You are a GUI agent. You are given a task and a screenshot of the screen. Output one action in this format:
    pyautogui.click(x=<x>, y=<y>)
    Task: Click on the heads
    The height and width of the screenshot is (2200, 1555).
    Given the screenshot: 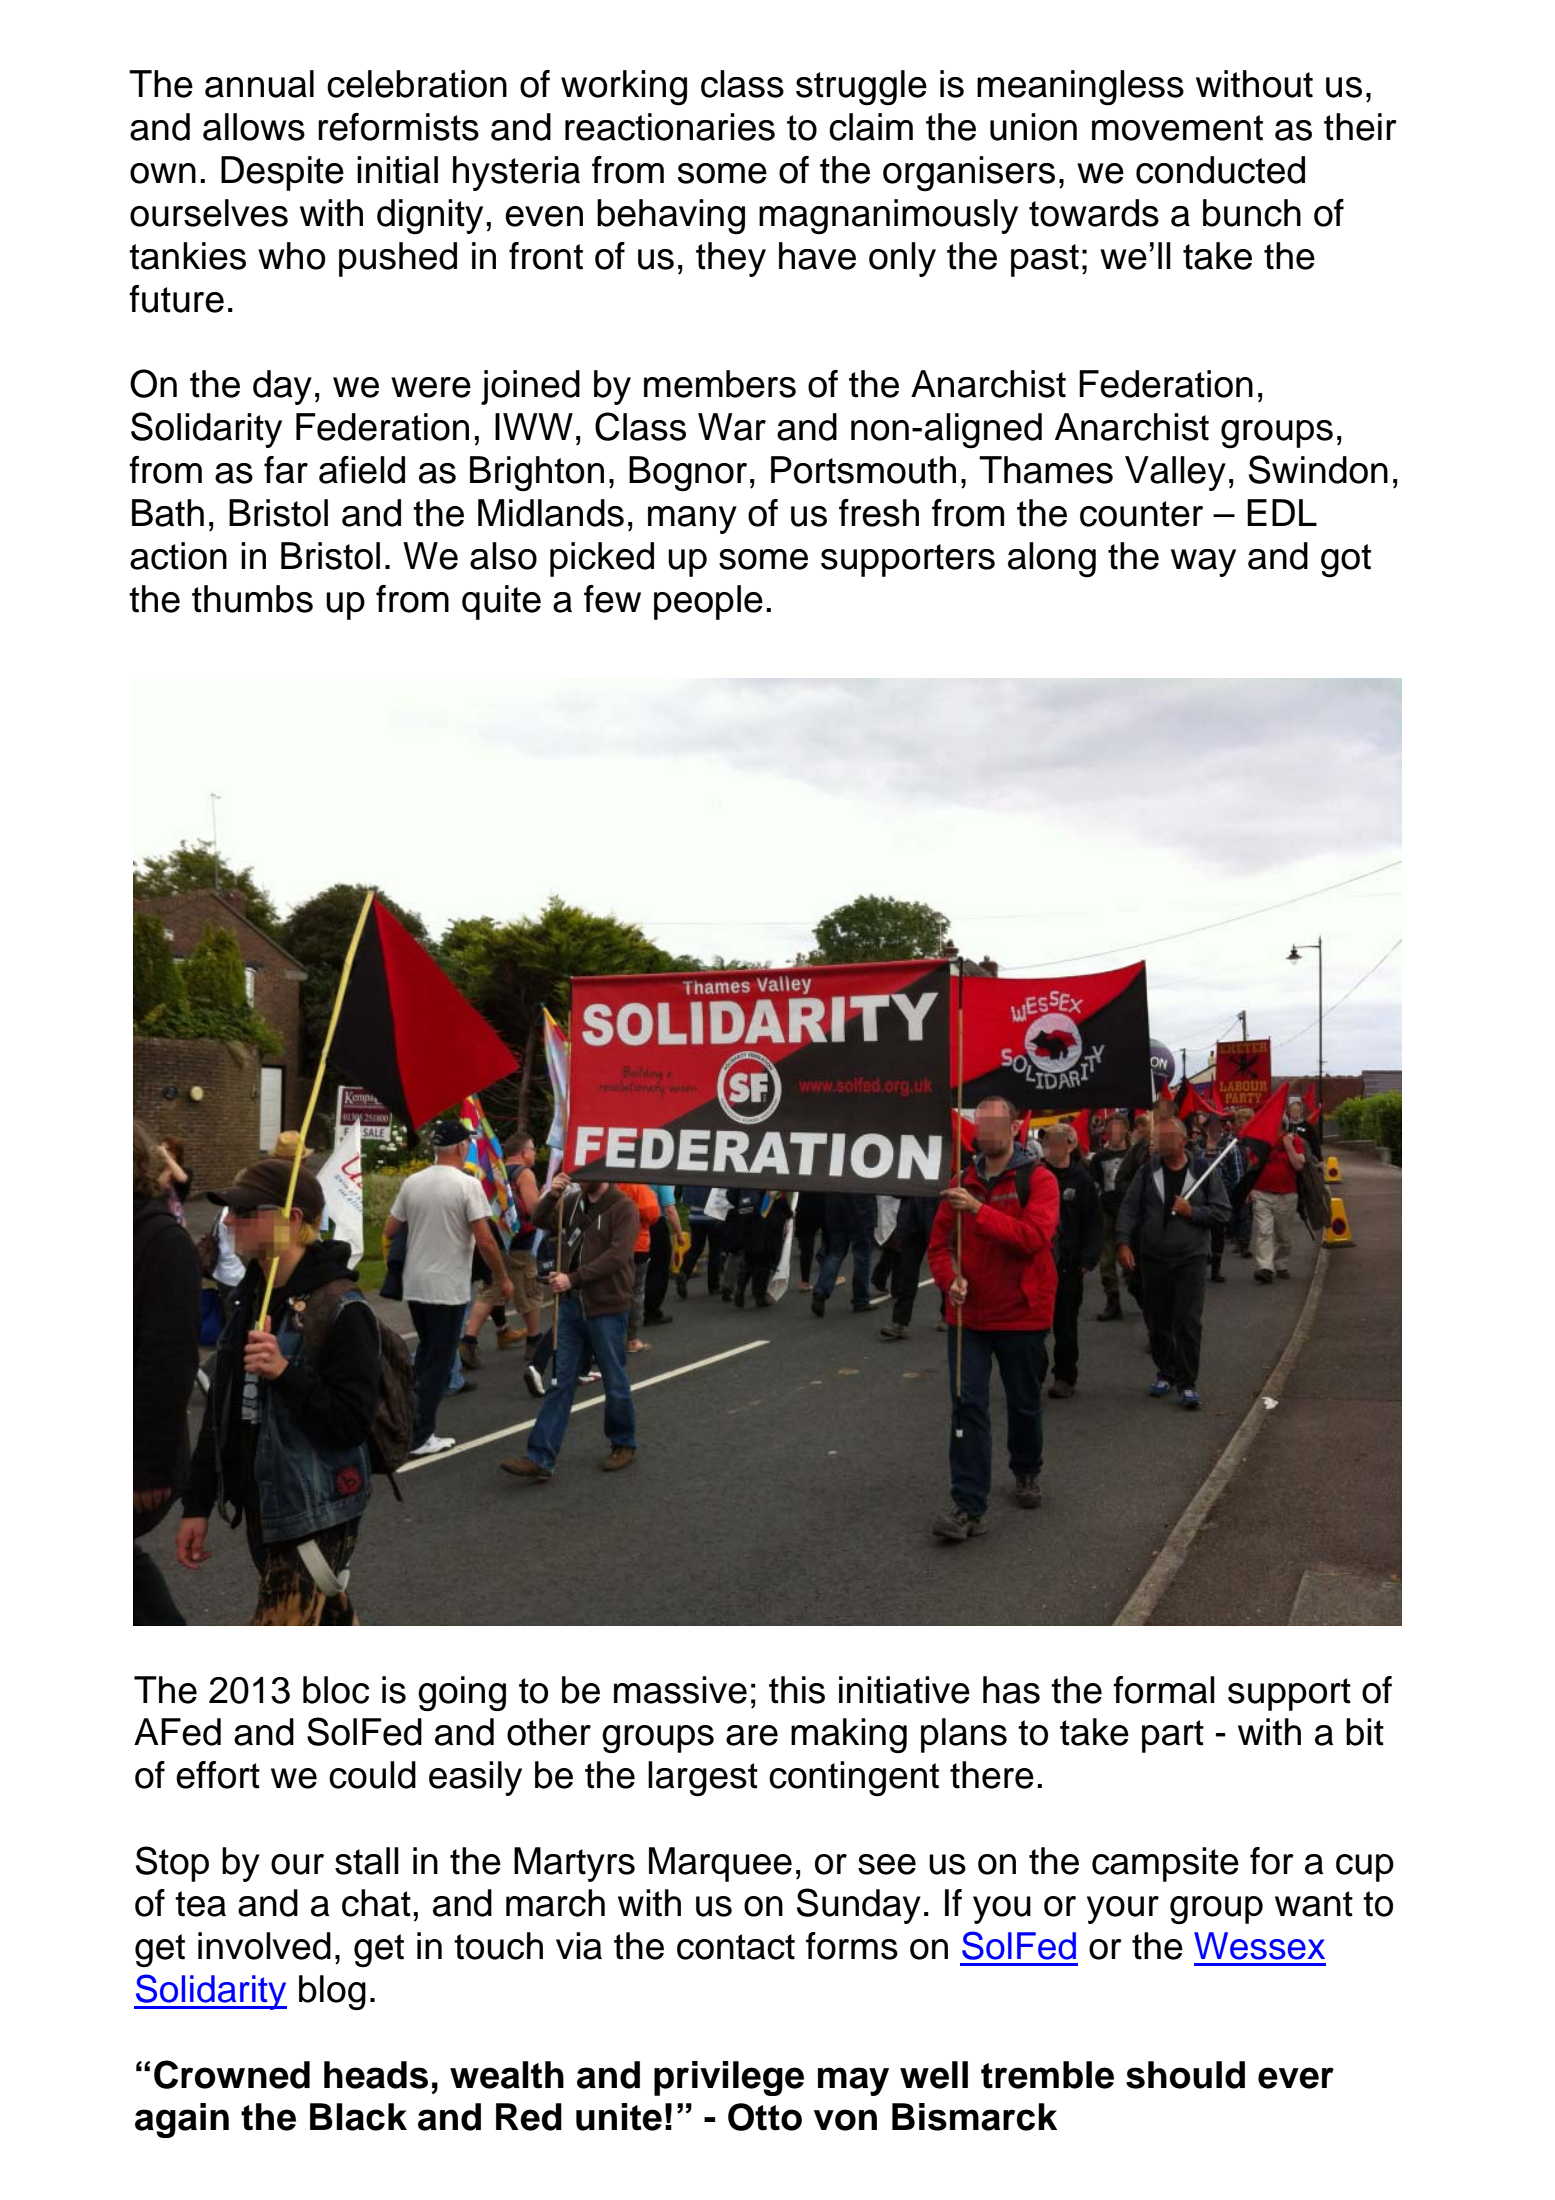 What is the action you would take?
    pyautogui.click(x=376, y=2075)
